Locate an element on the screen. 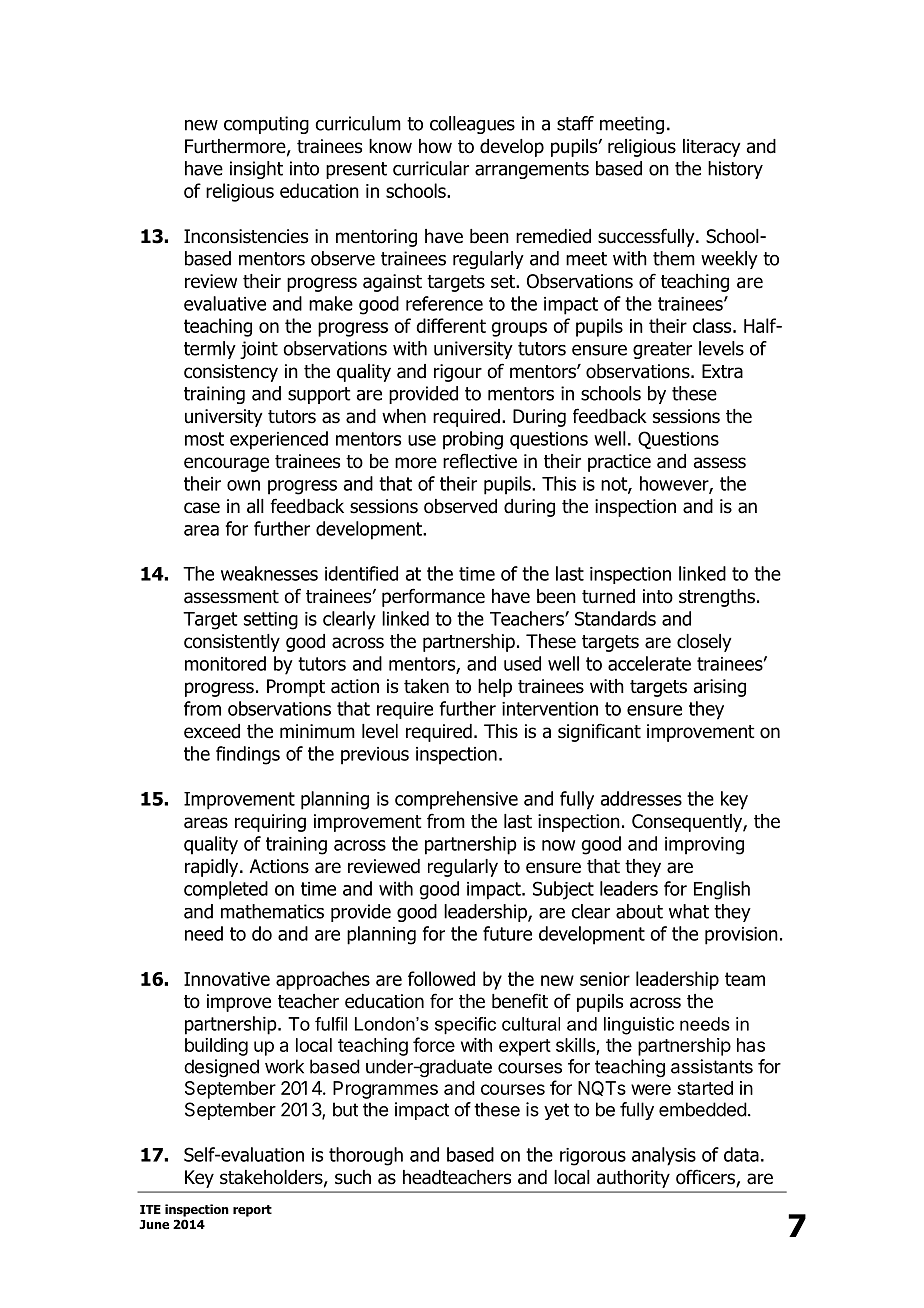 The width and height of the screenshot is (924, 1308). thorough is located at coordinates (366, 1156).
